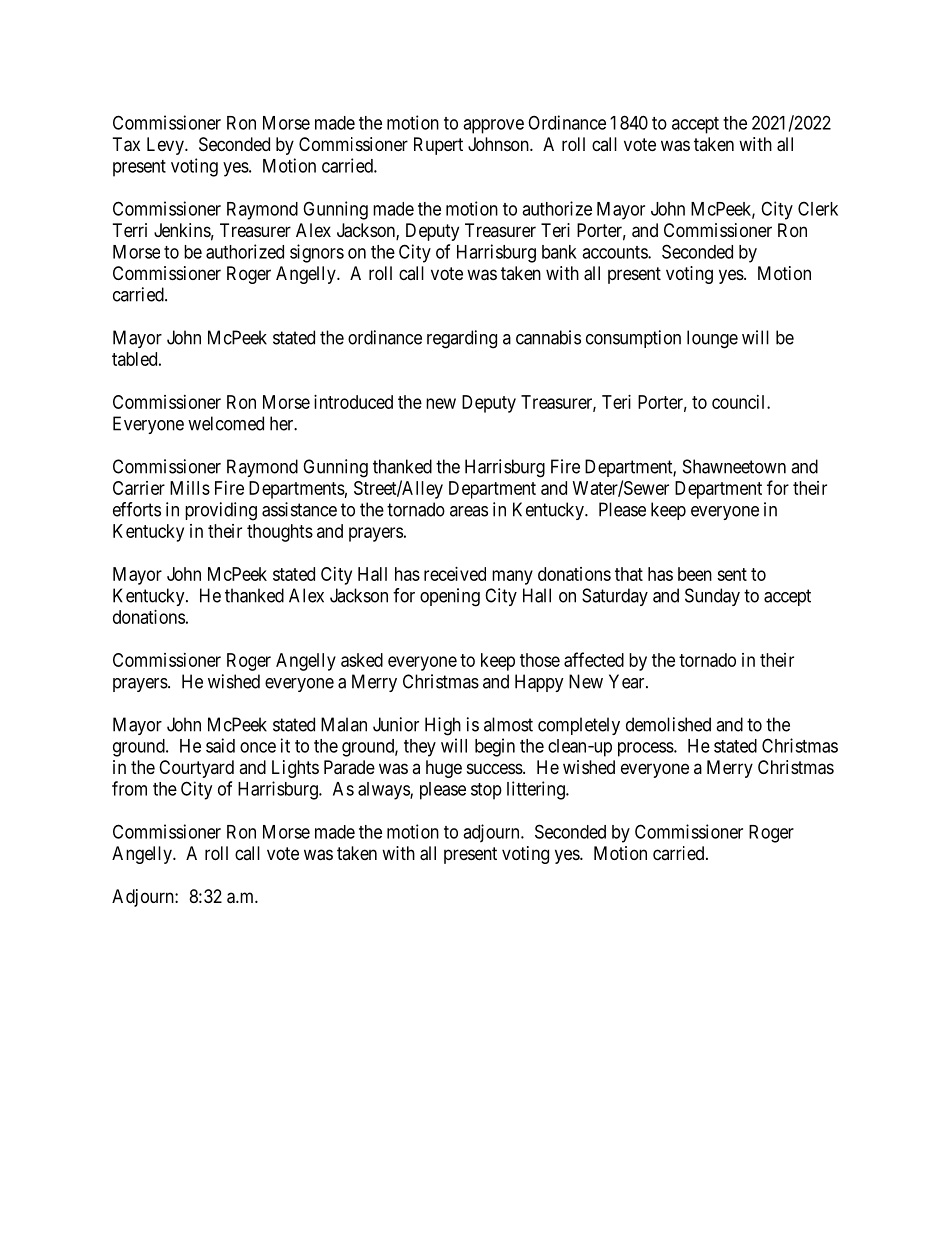  I want to click on council, so click(740, 402).
